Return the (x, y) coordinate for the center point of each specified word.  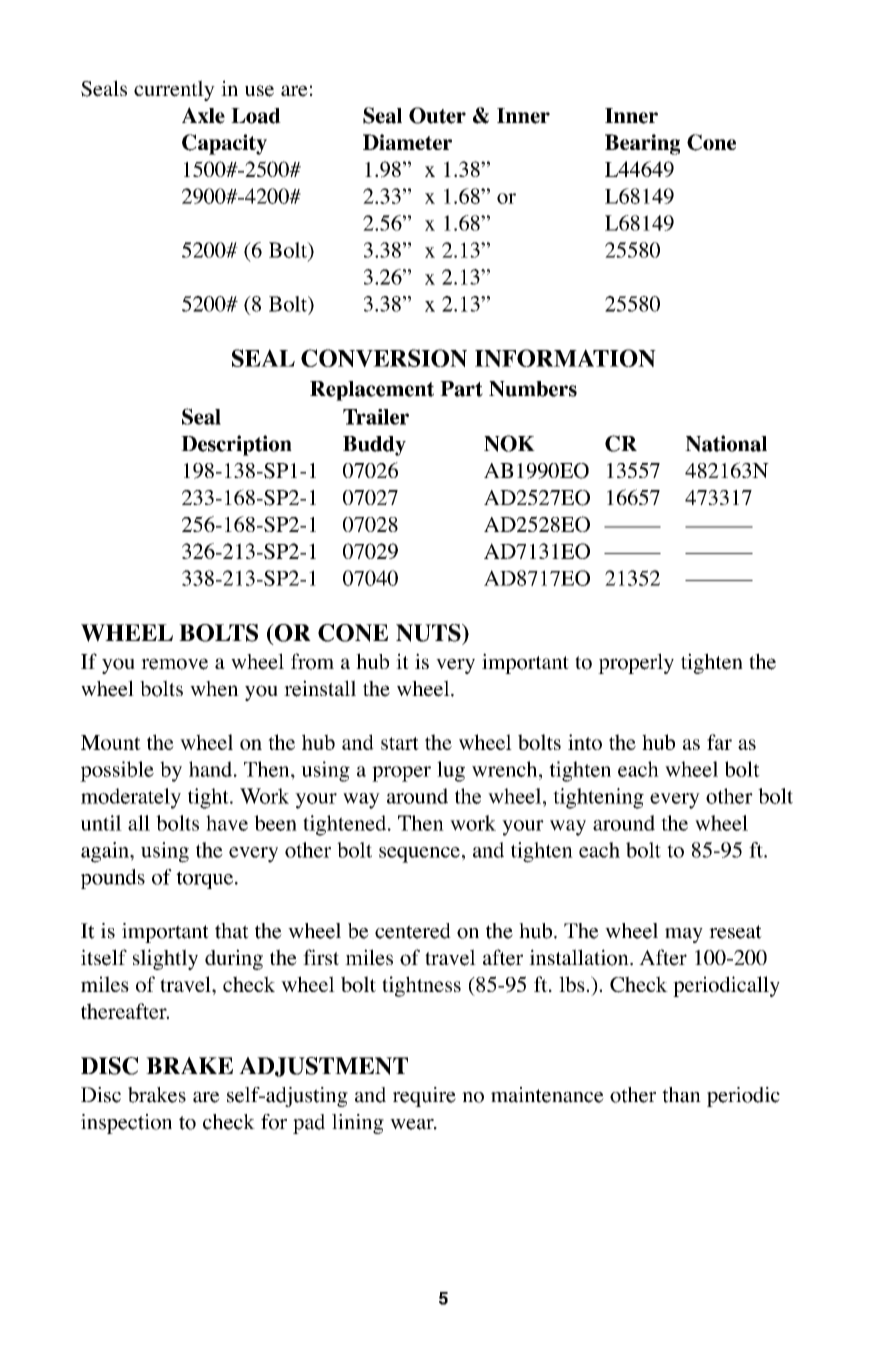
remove (174, 664)
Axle (203, 115)
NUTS (429, 633)
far (719, 742)
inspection (126, 1124)
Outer (437, 115)
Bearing (642, 144)
